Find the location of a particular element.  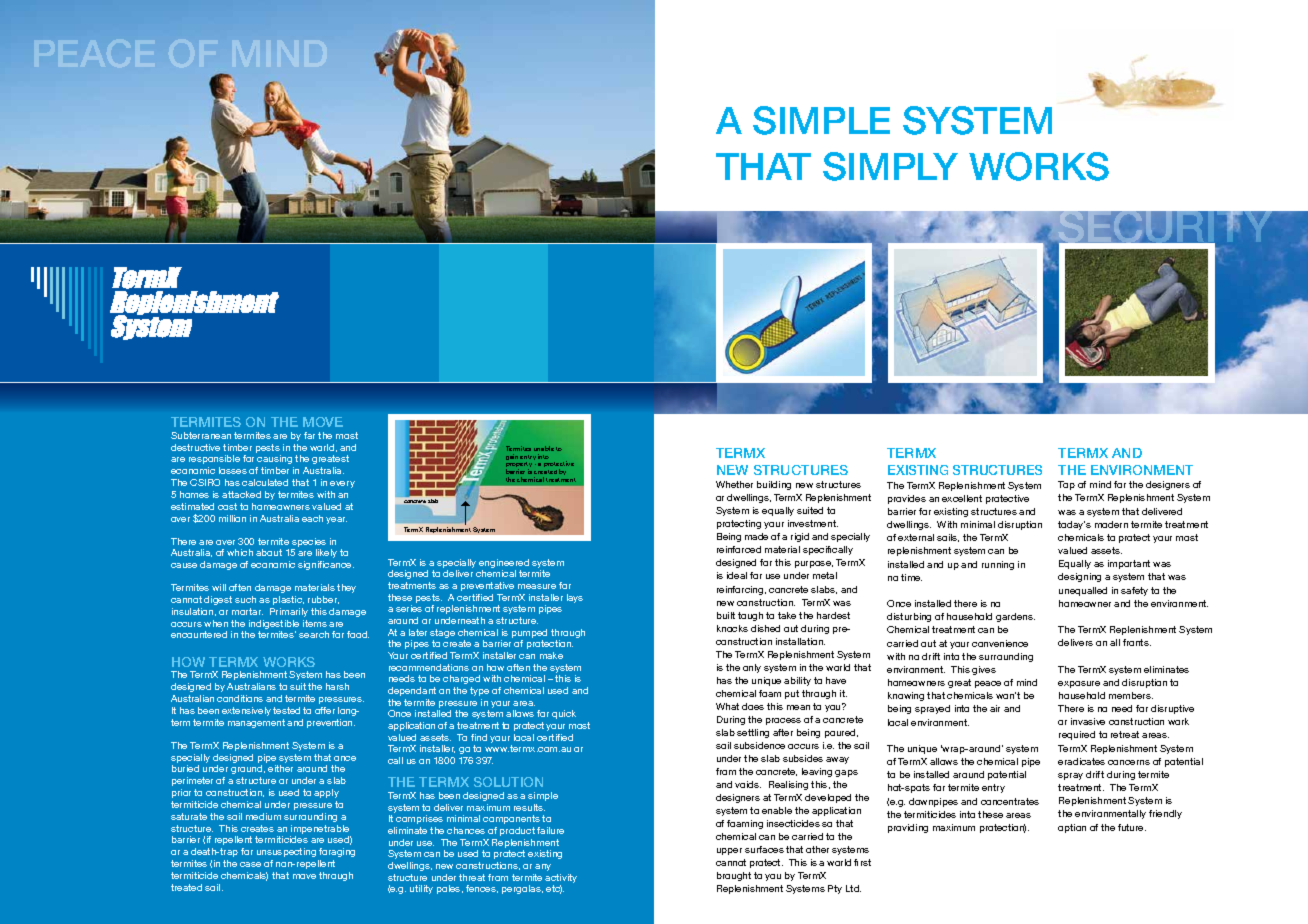

Whether is located at coordinates (734, 484).
